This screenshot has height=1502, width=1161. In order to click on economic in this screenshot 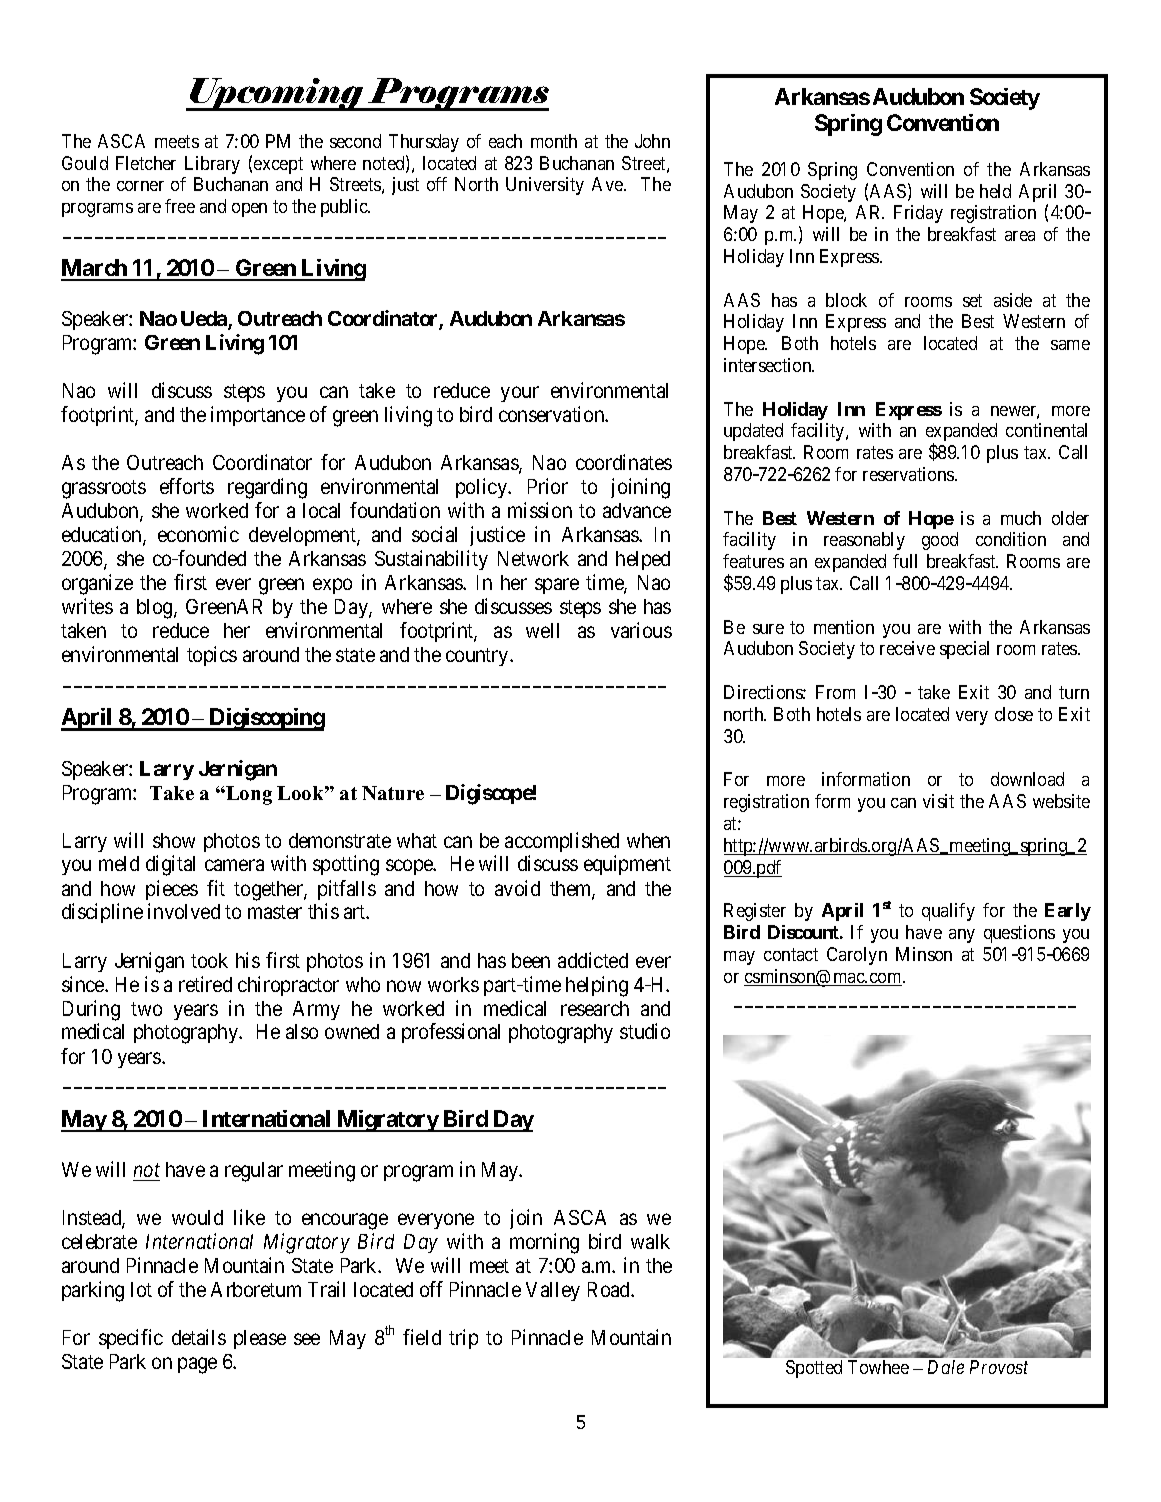, I will do `click(198, 534)`.
